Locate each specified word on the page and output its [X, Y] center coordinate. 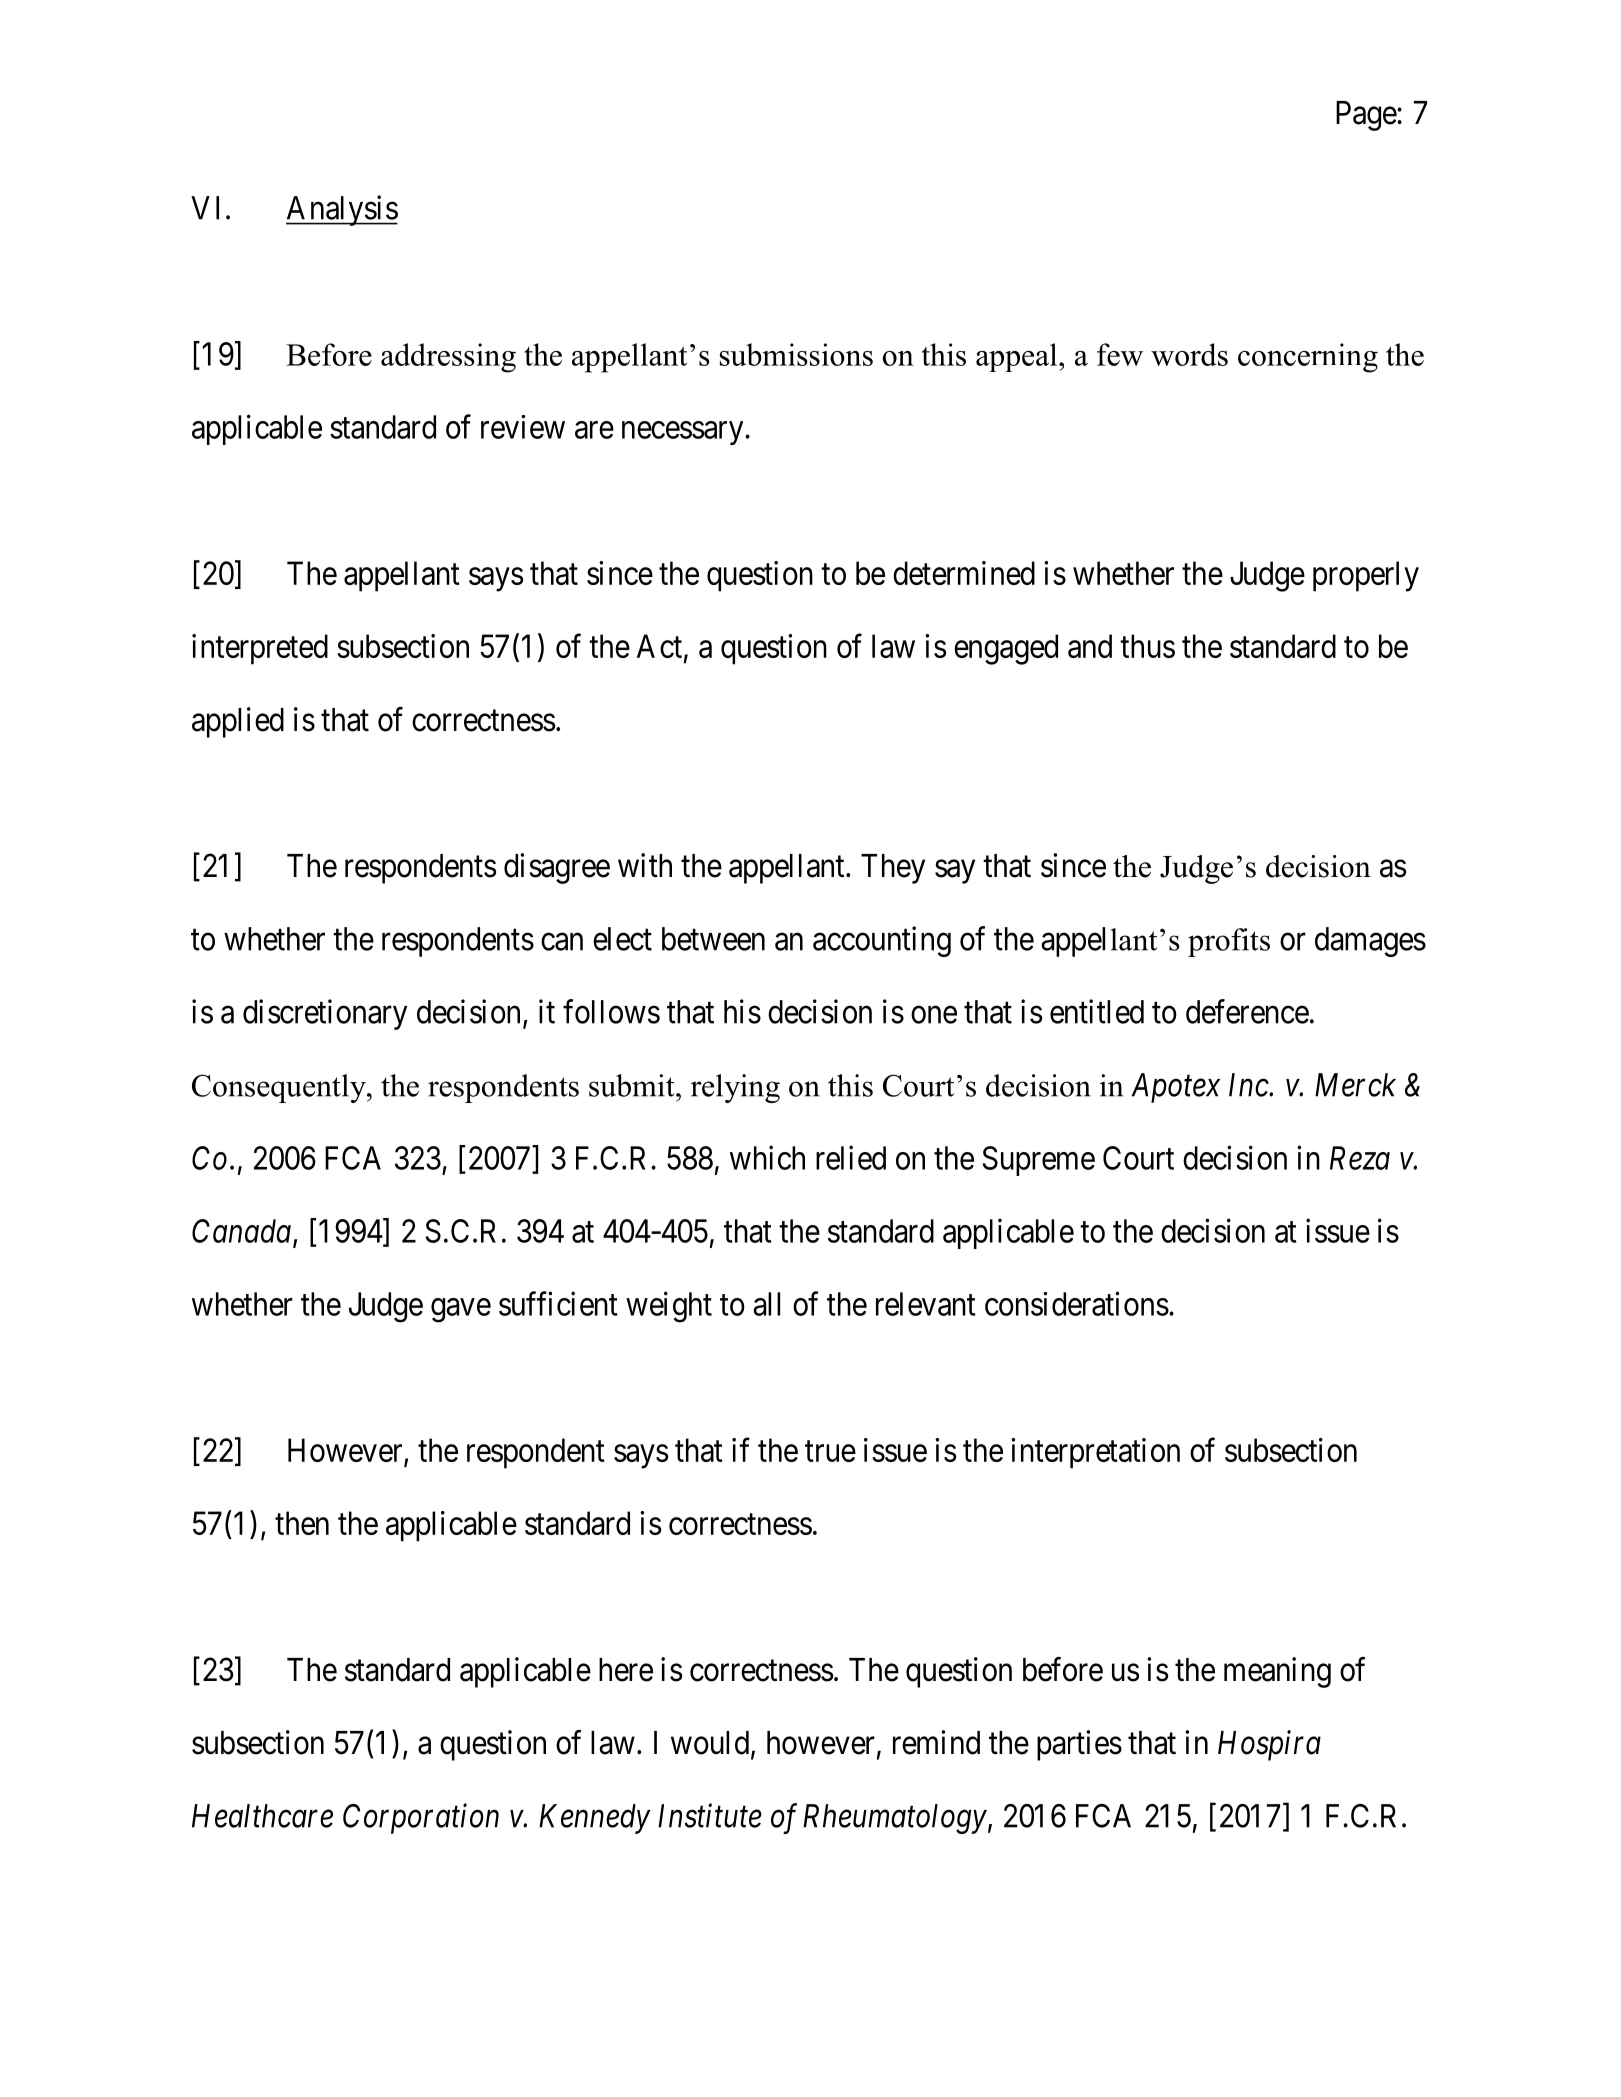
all [766, 1304]
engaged [1006, 649]
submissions [796, 354]
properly [1366, 576]
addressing [448, 358]
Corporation [421, 1819]
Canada [241, 1231]
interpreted [260, 649]
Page [1367, 116]
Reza [1360, 1158]
